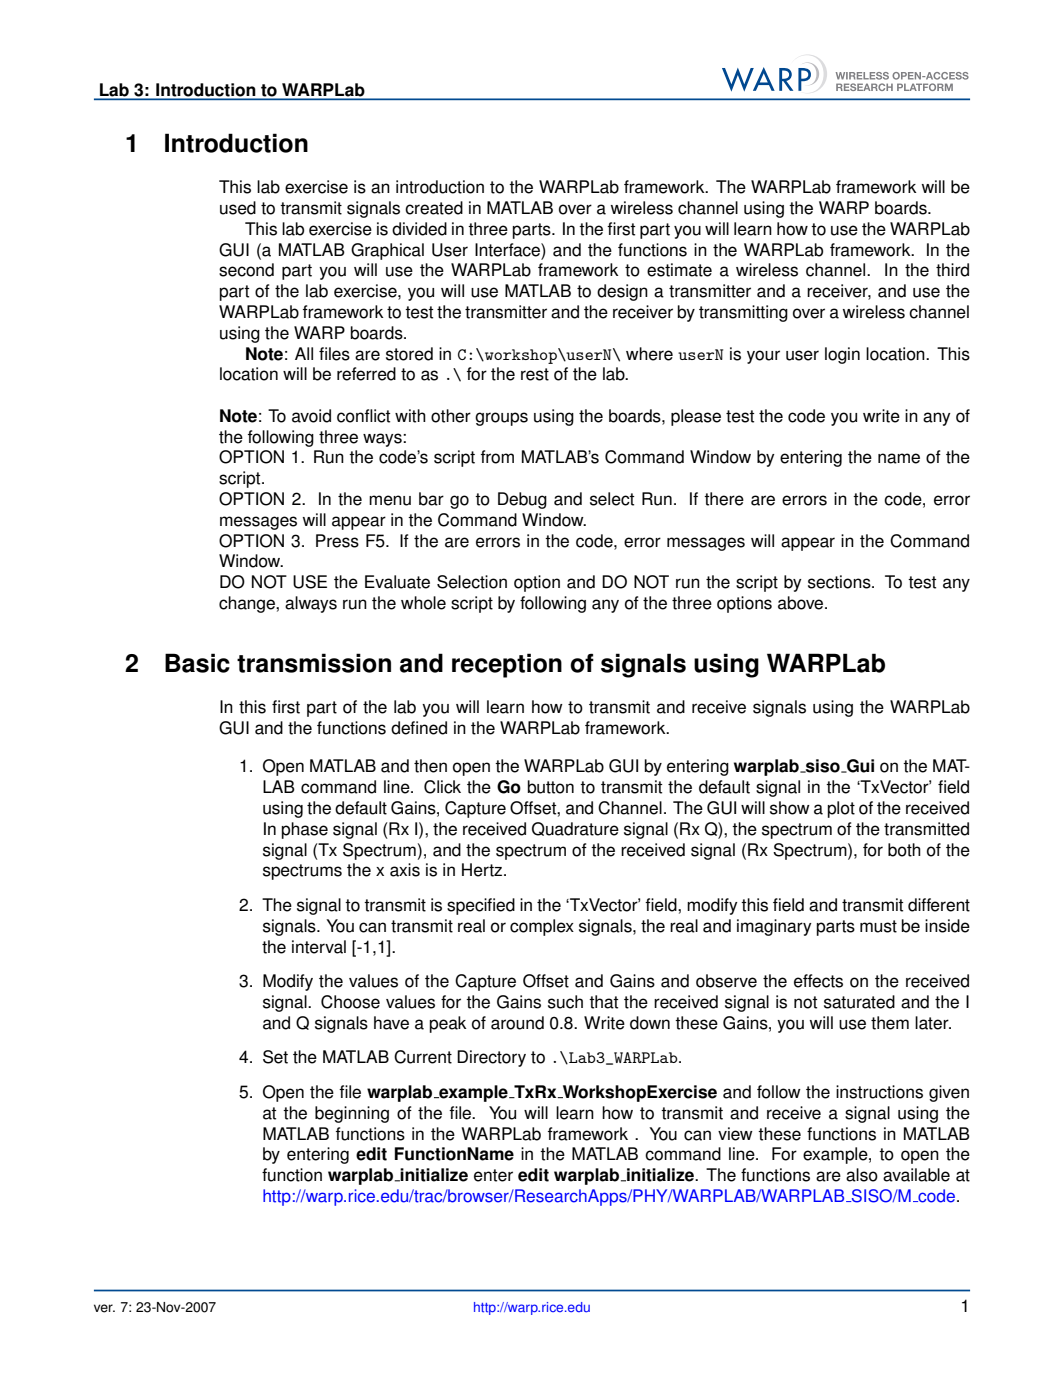  Describe the element at coordinates (352, 1114) in the screenshot. I see `beginning` at that location.
